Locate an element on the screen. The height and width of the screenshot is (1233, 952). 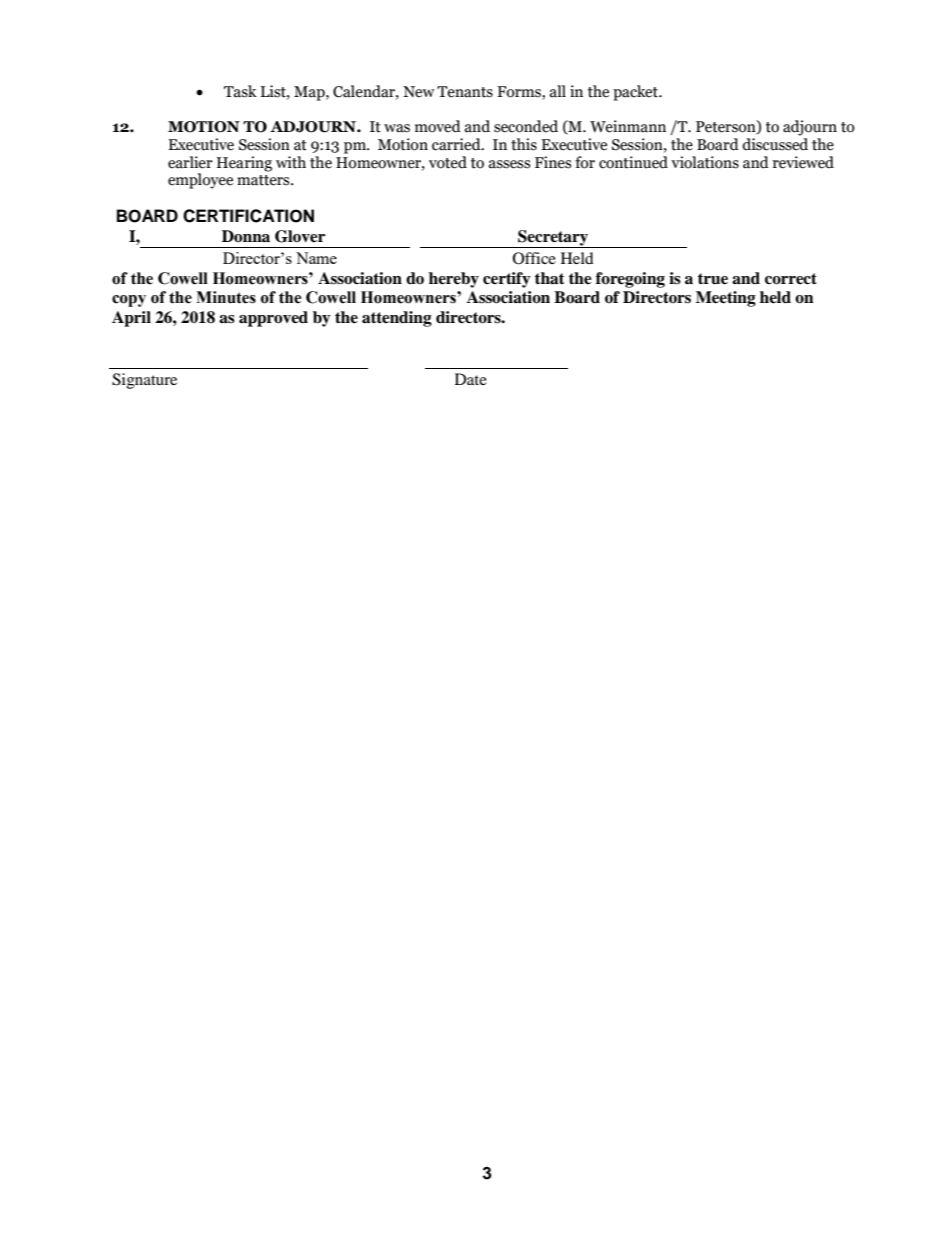
Secretary is located at coordinates (553, 239).
